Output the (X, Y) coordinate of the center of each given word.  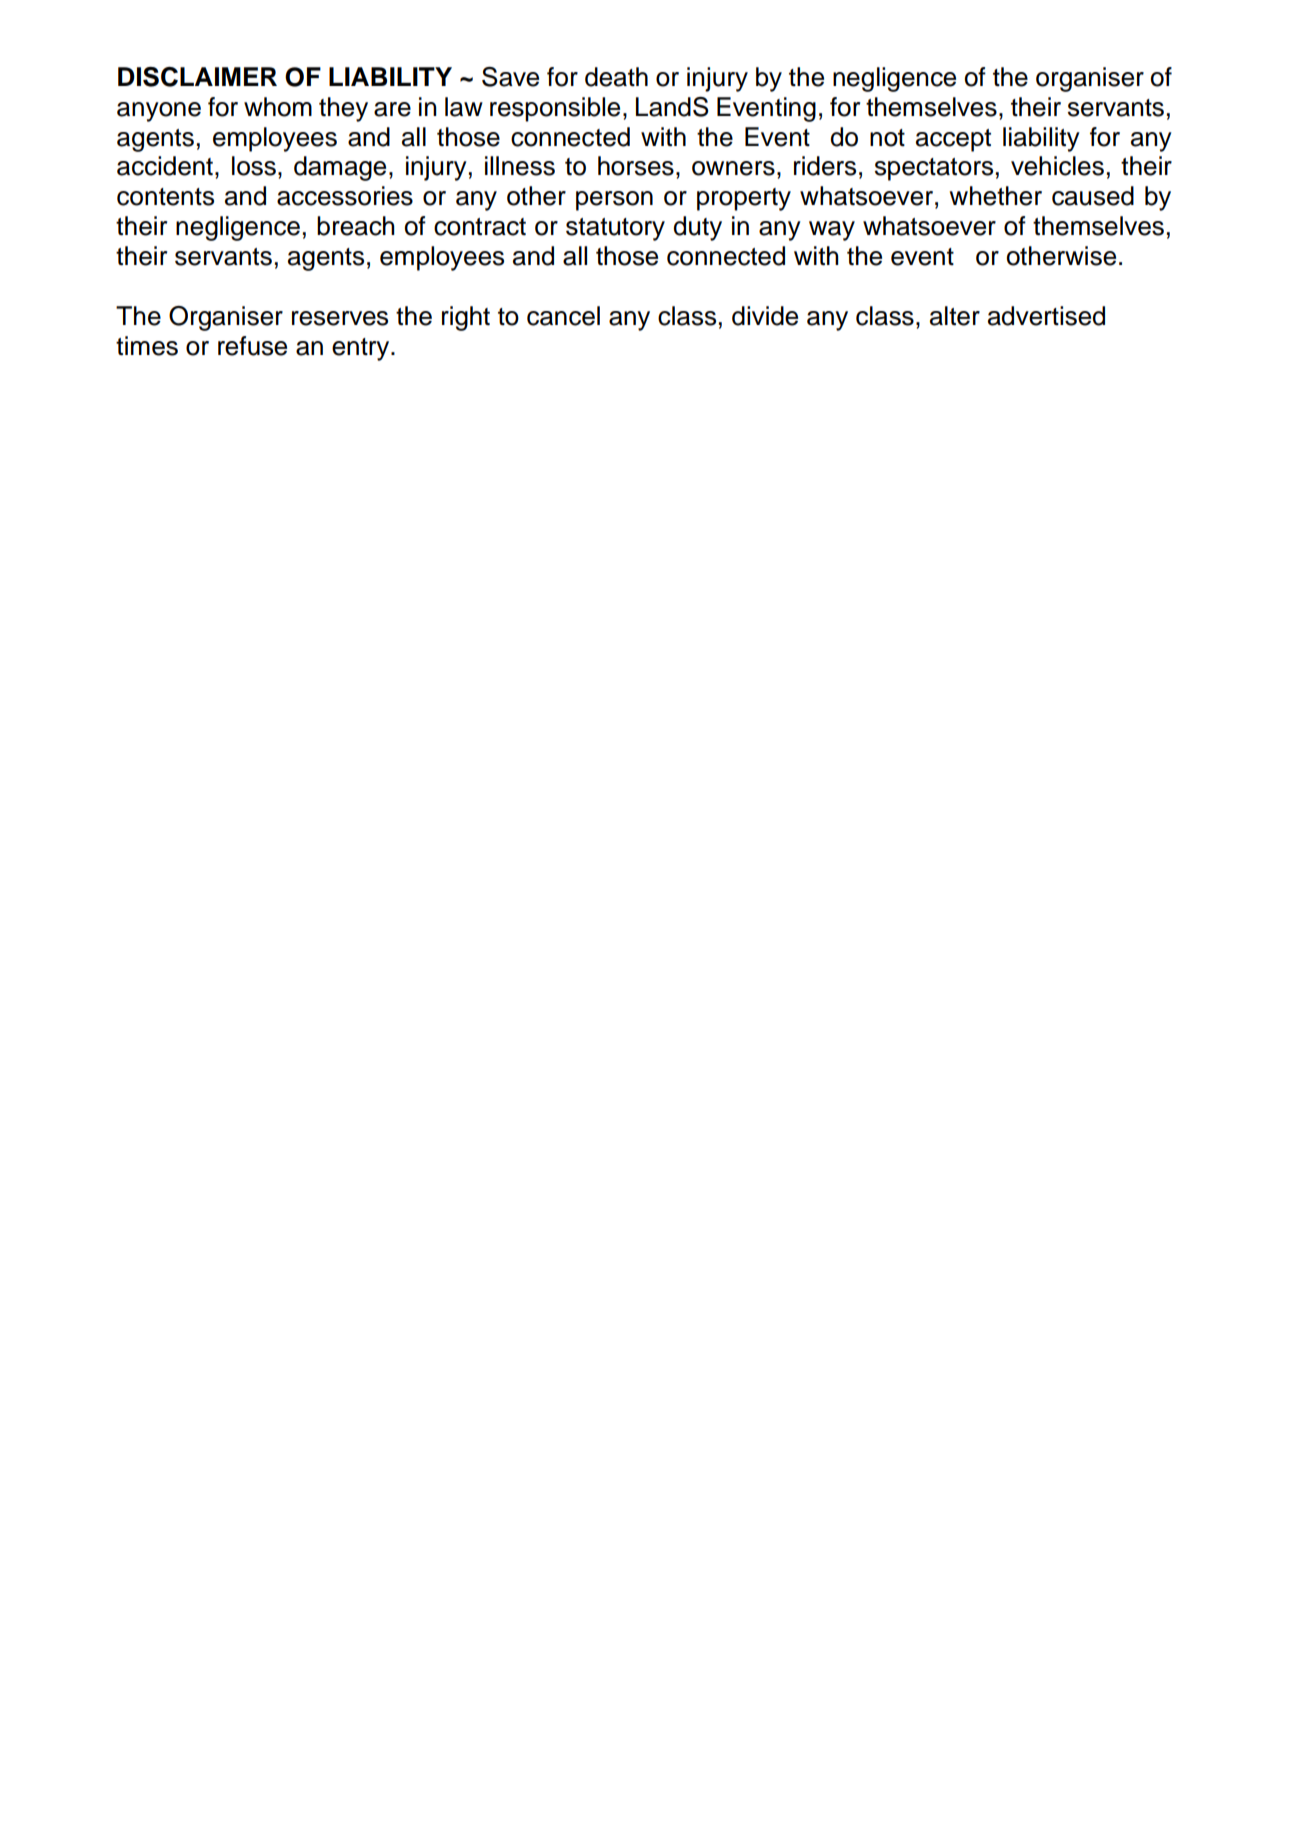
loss (254, 166)
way (832, 231)
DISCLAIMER (197, 77)
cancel (563, 316)
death (616, 77)
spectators (934, 169)
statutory (615, 229)
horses (636, 166)
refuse (252, 346)
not (887, 138)
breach (356, 226)
